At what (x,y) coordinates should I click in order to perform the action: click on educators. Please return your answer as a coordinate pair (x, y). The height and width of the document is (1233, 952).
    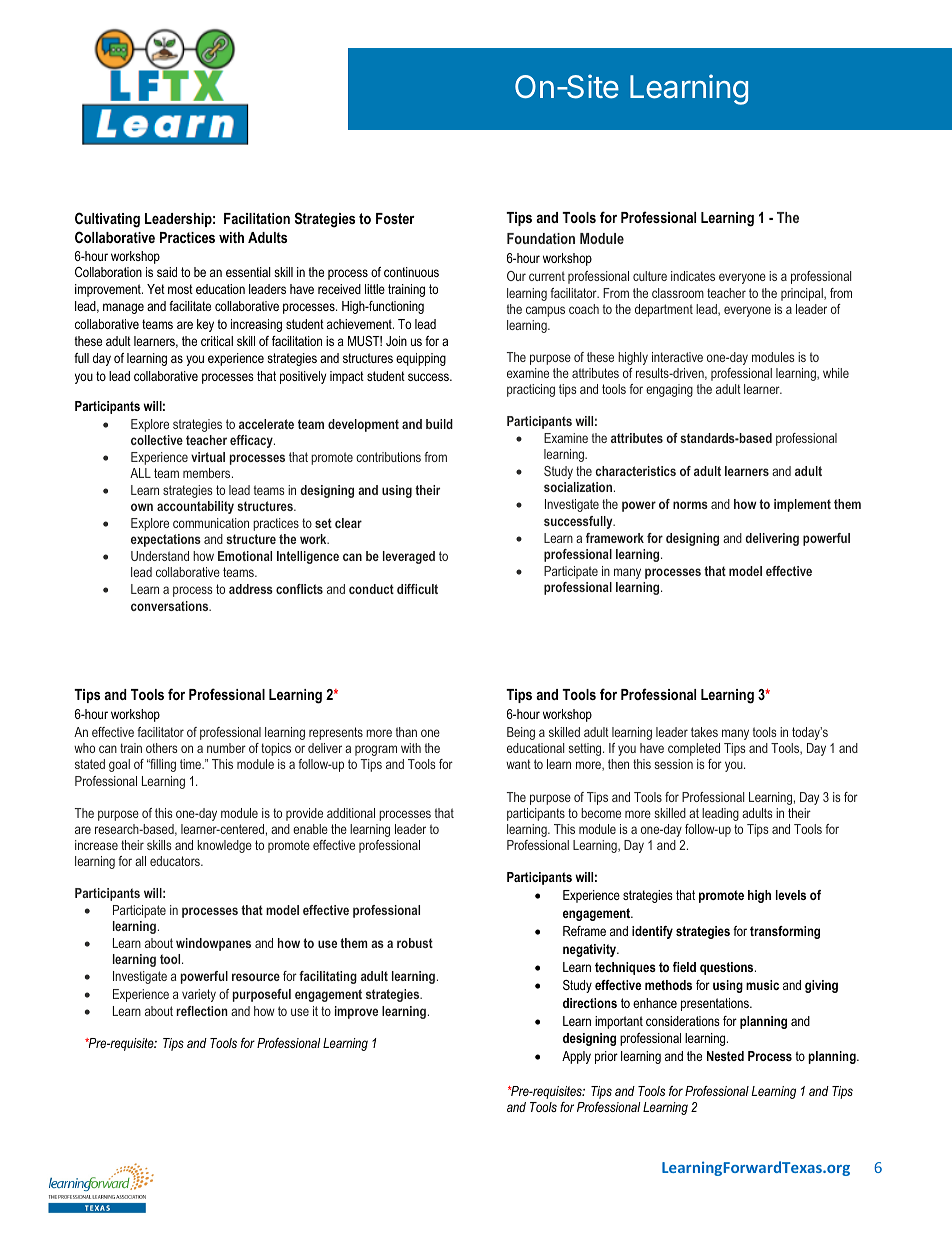
    Looking at the image, I should click on (176, 861).
